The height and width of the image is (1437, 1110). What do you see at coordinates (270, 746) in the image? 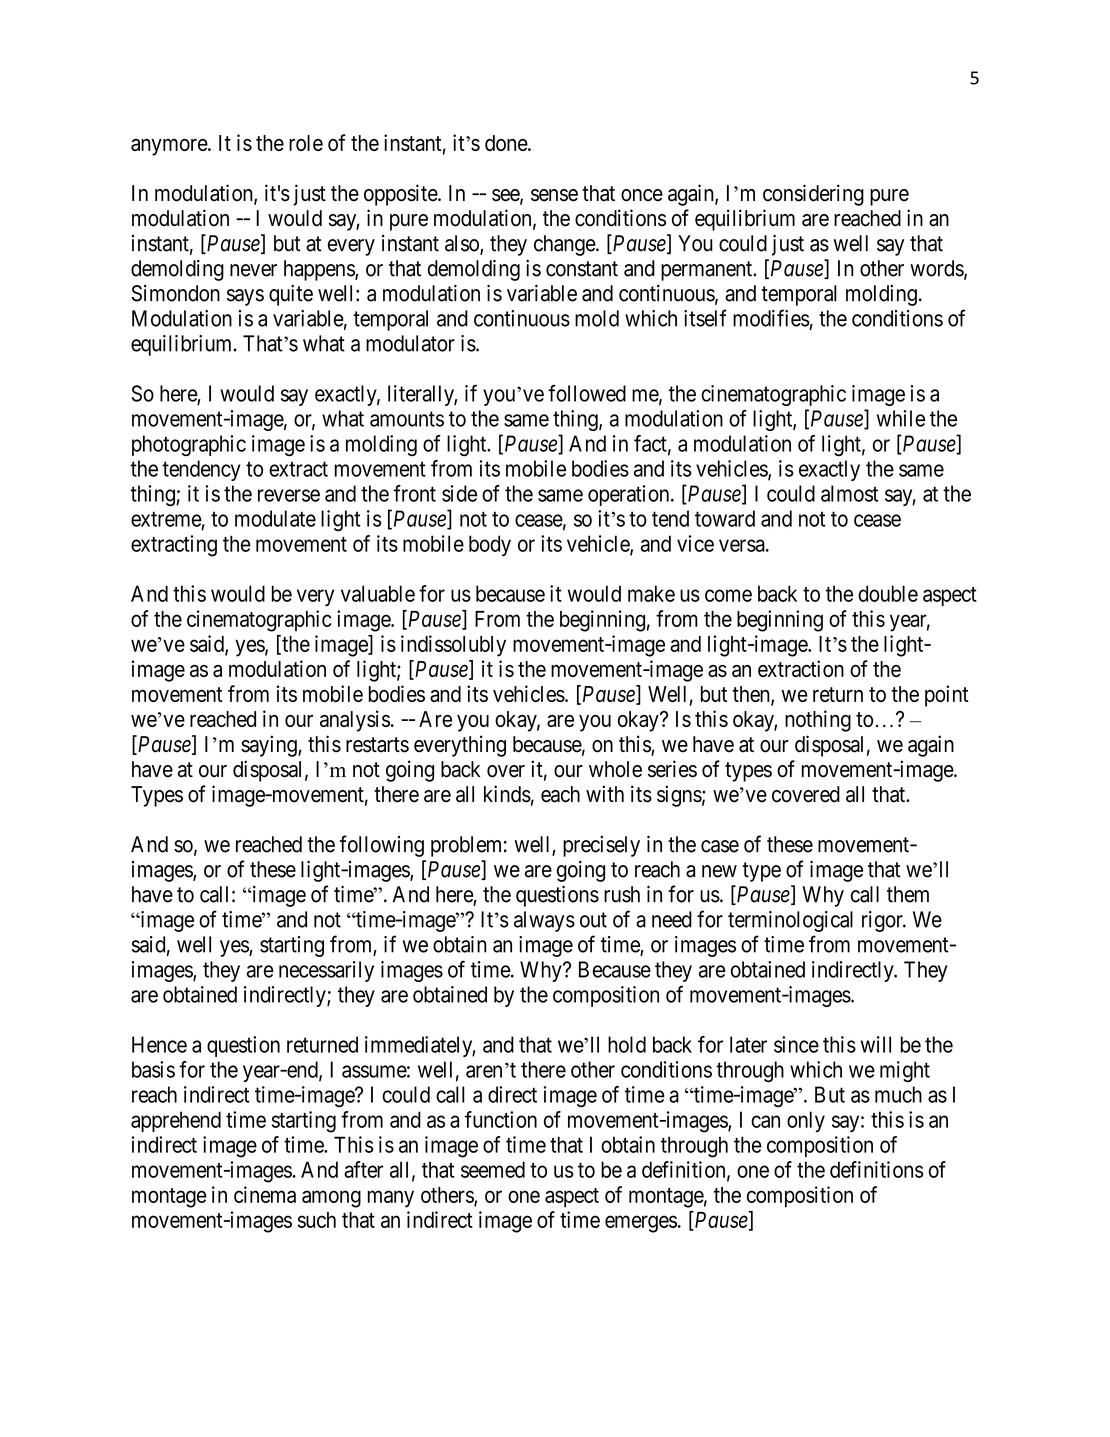
I see `saying` at bounding box center [270, 746].
